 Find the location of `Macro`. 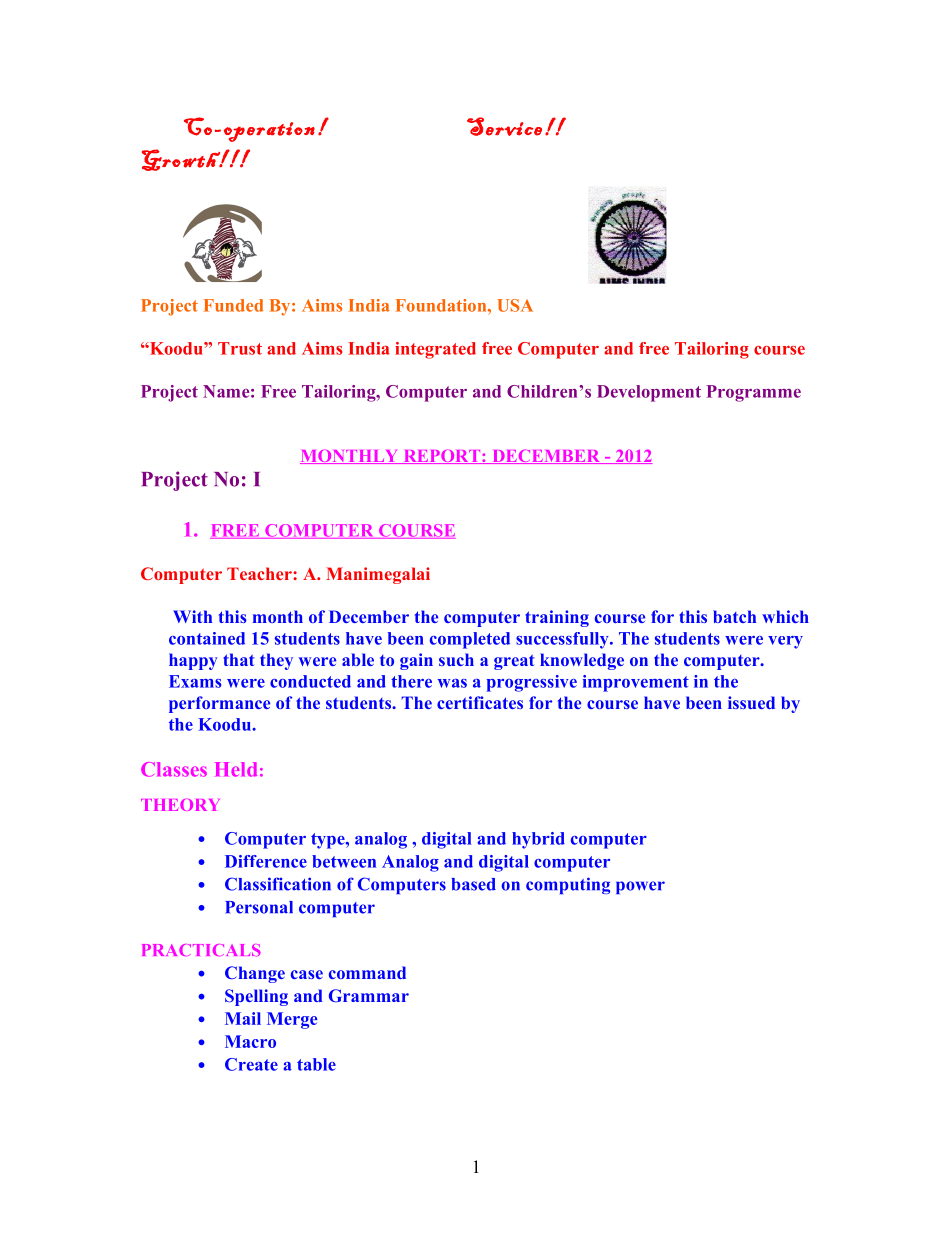

Macro is located at coordinates (250, 1041).
